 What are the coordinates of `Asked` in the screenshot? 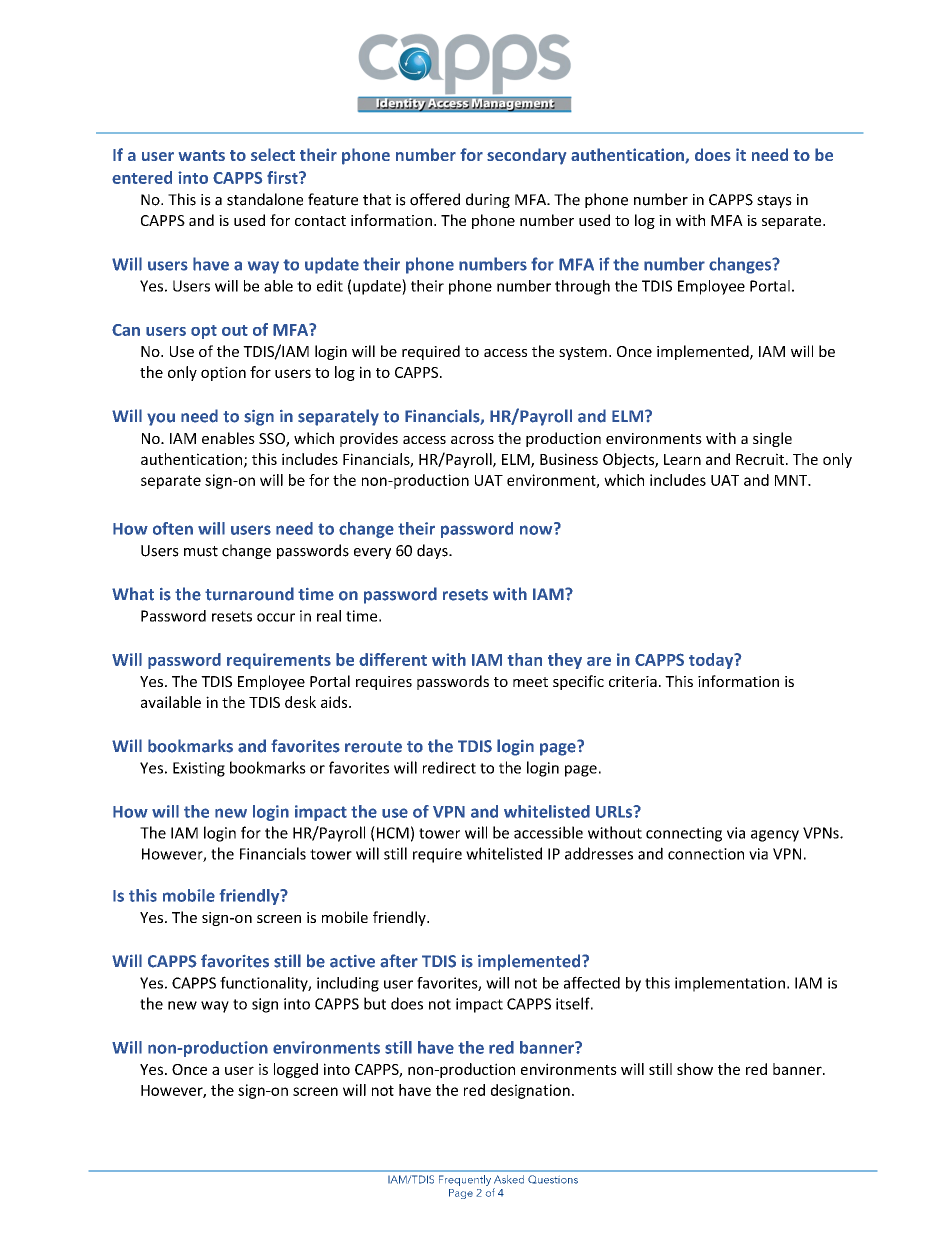 It's located at (509, 1179).
